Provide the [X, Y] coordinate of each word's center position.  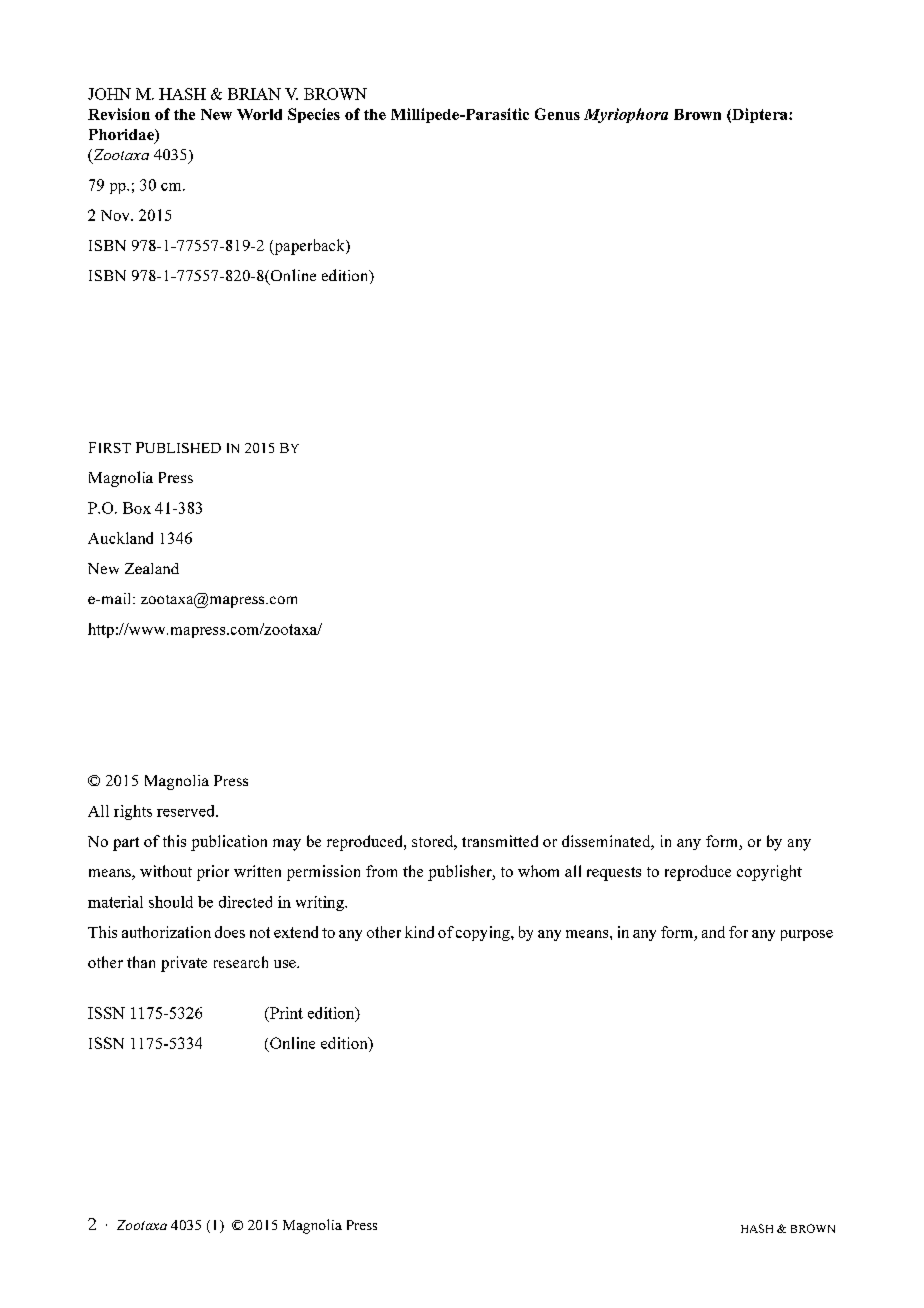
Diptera [760, 115]
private [184, 964]
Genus [557, 114]
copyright [769, 873]
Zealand [152, 568]
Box [137, 508]
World [259, 114]
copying [484, 933]
